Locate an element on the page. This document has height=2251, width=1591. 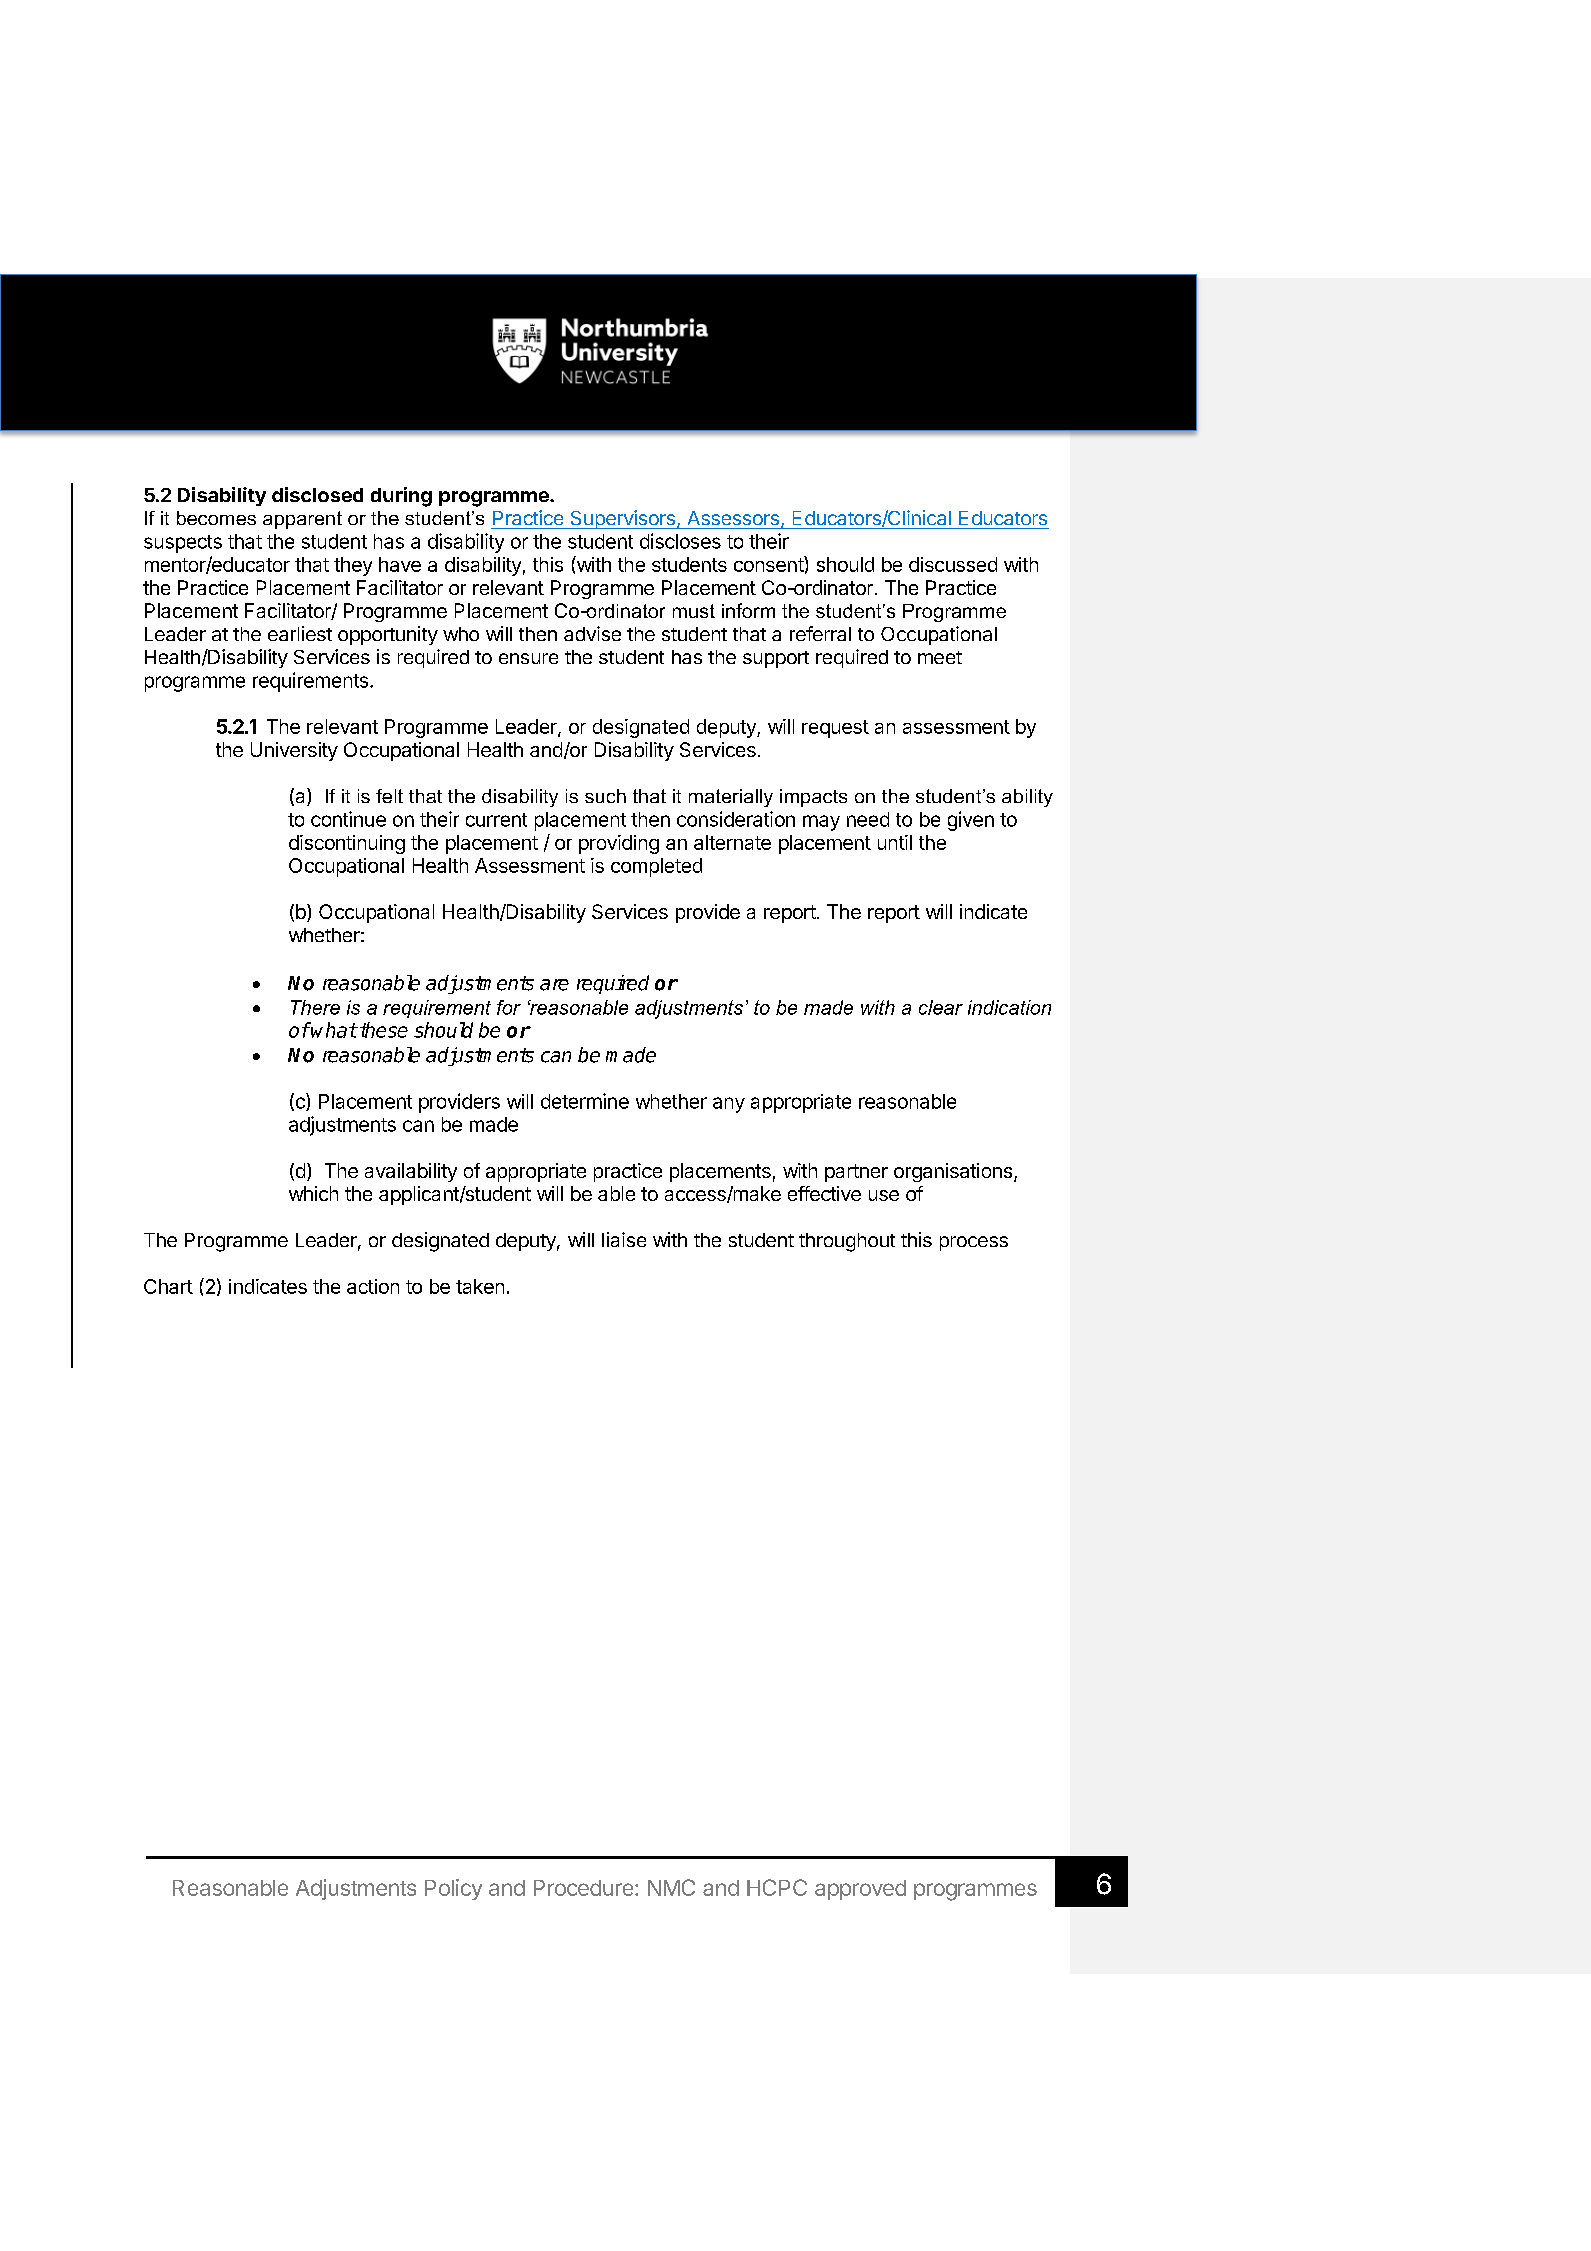
Procedure is located at coordinates (583, 1888).
